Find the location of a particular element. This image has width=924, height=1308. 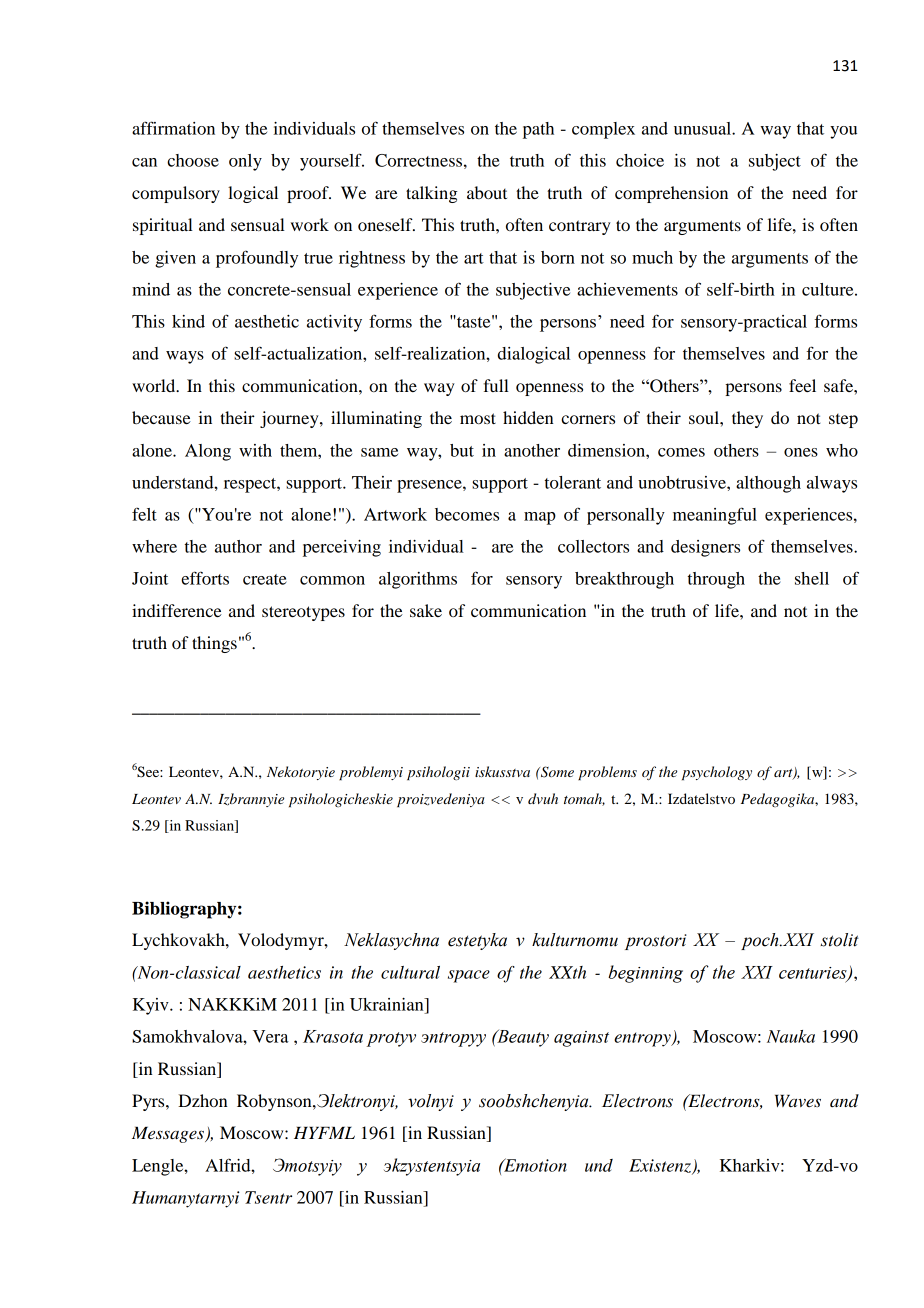

about is located at coordinates (487, 192).
